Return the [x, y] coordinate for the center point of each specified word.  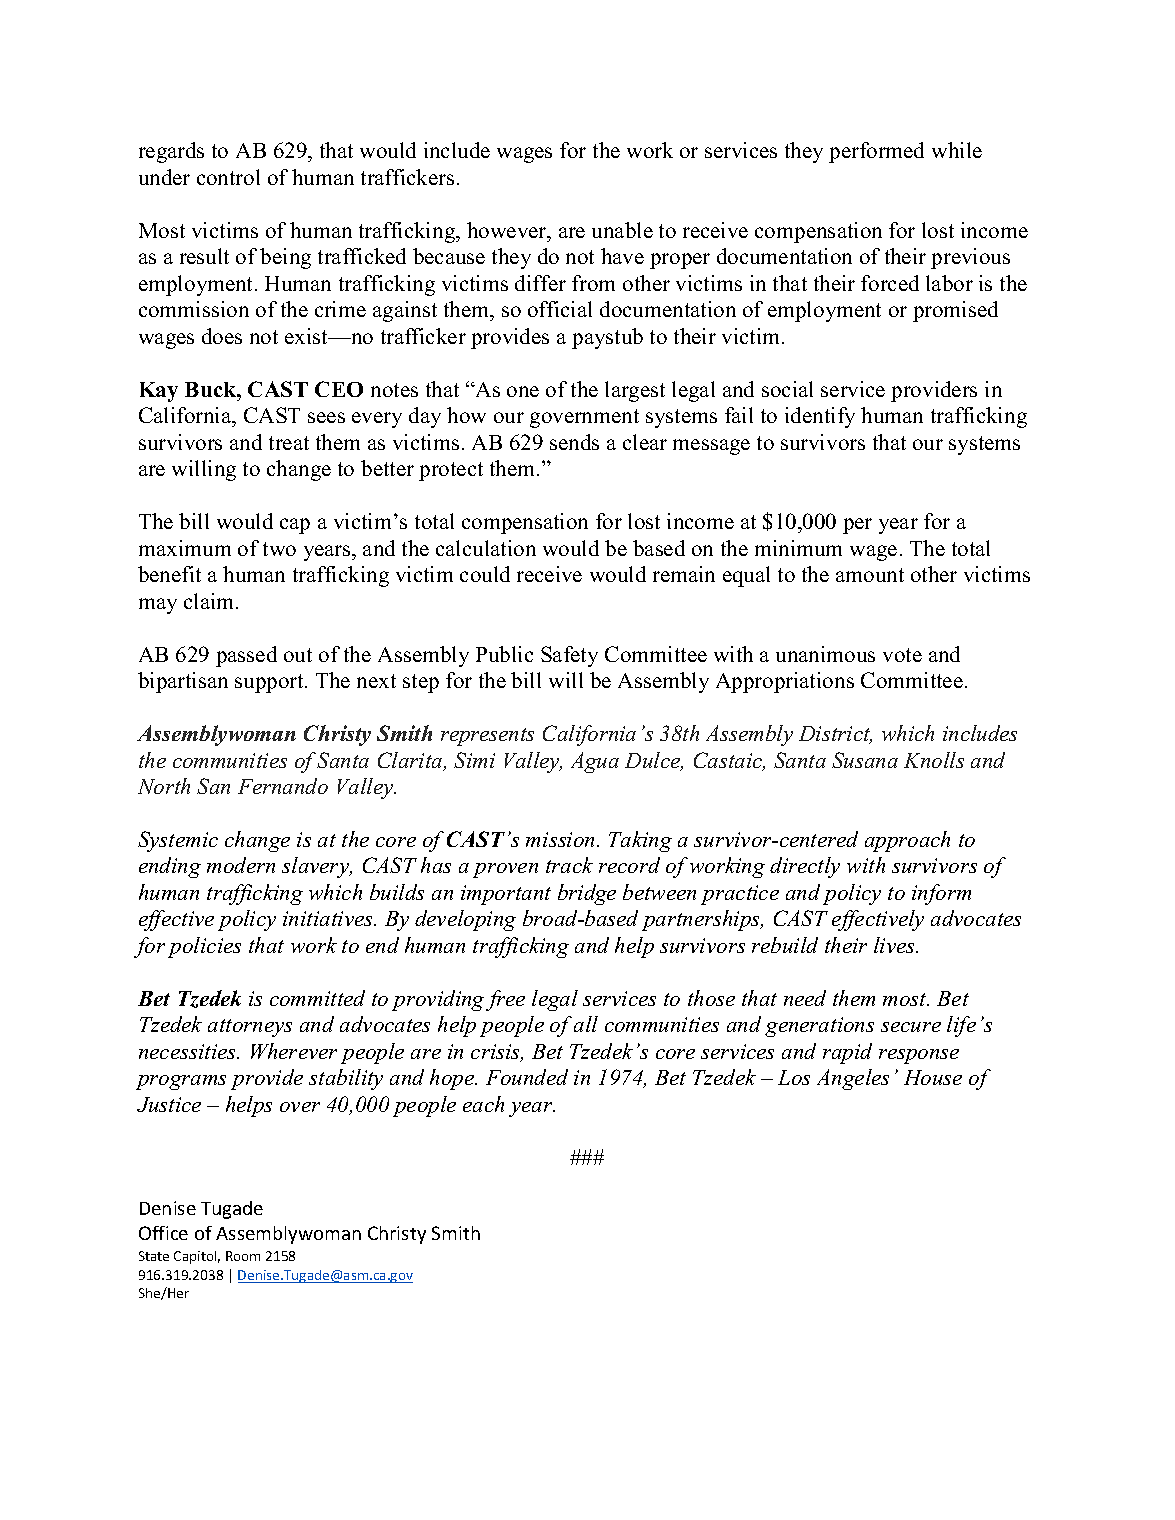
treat [289, 443]
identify [820, 417]
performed [876, 152]
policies [204, 947]
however [508, 230]
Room [243, 1256]
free [505, 1000]
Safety [569, 656]
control [228, 177]
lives [895, 945]
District [835, 735]
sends [574, 442]
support [270, 683]
